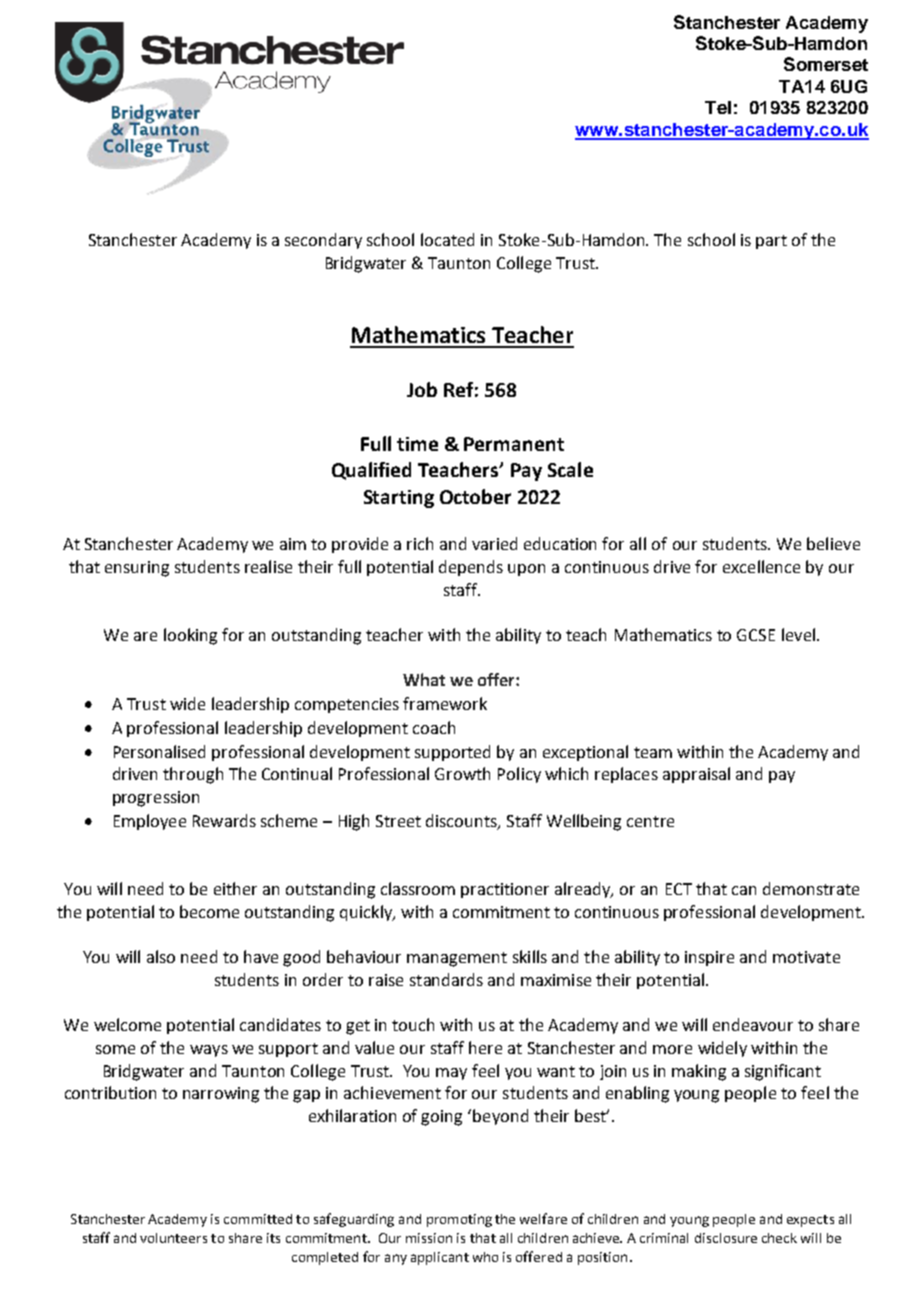  What do you see at coordinates (445, 703) in the screenshot?
I see `framework` at bounding box center [445, 703].
